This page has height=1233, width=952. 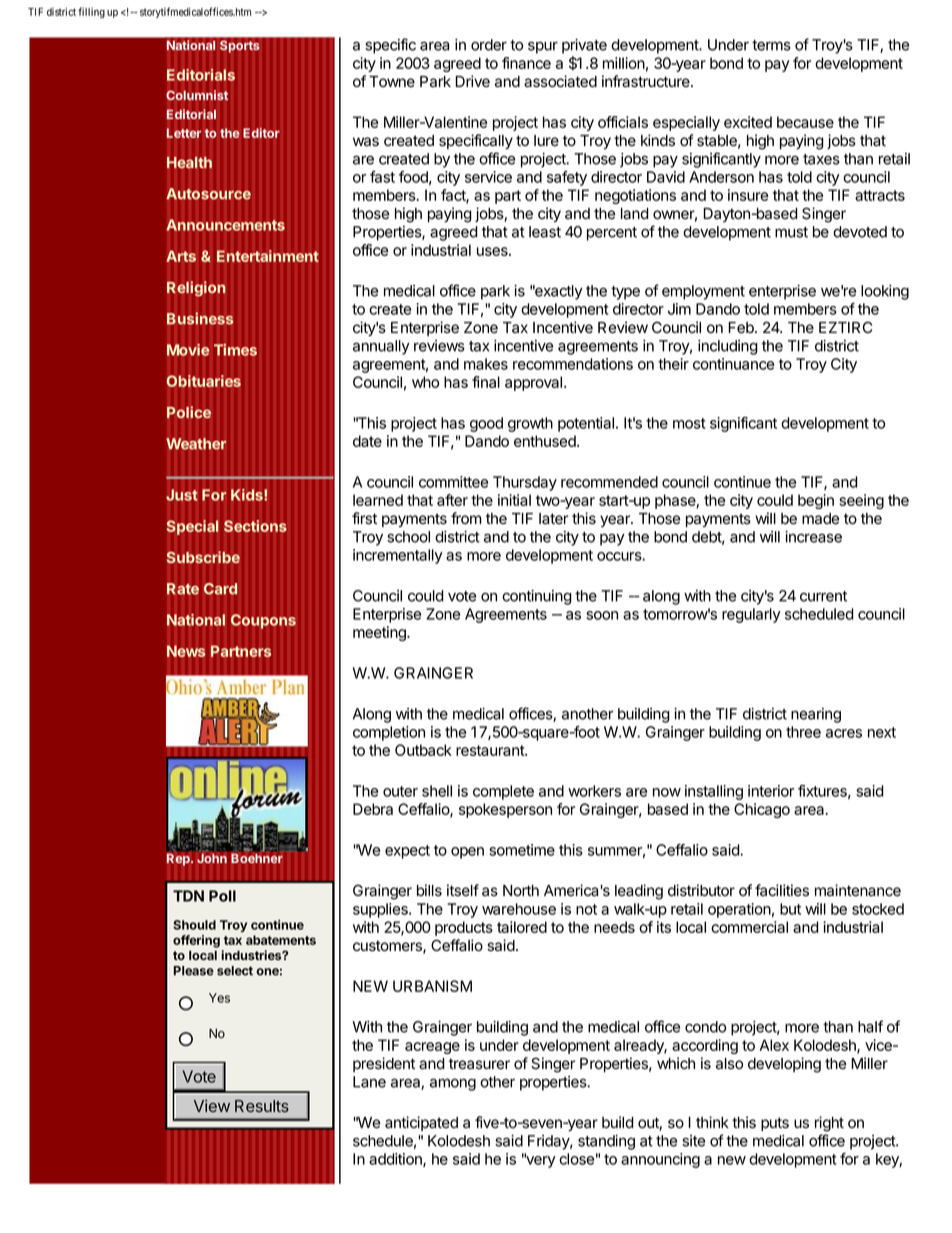 I want to click on order, so click(x=489, y=45).
